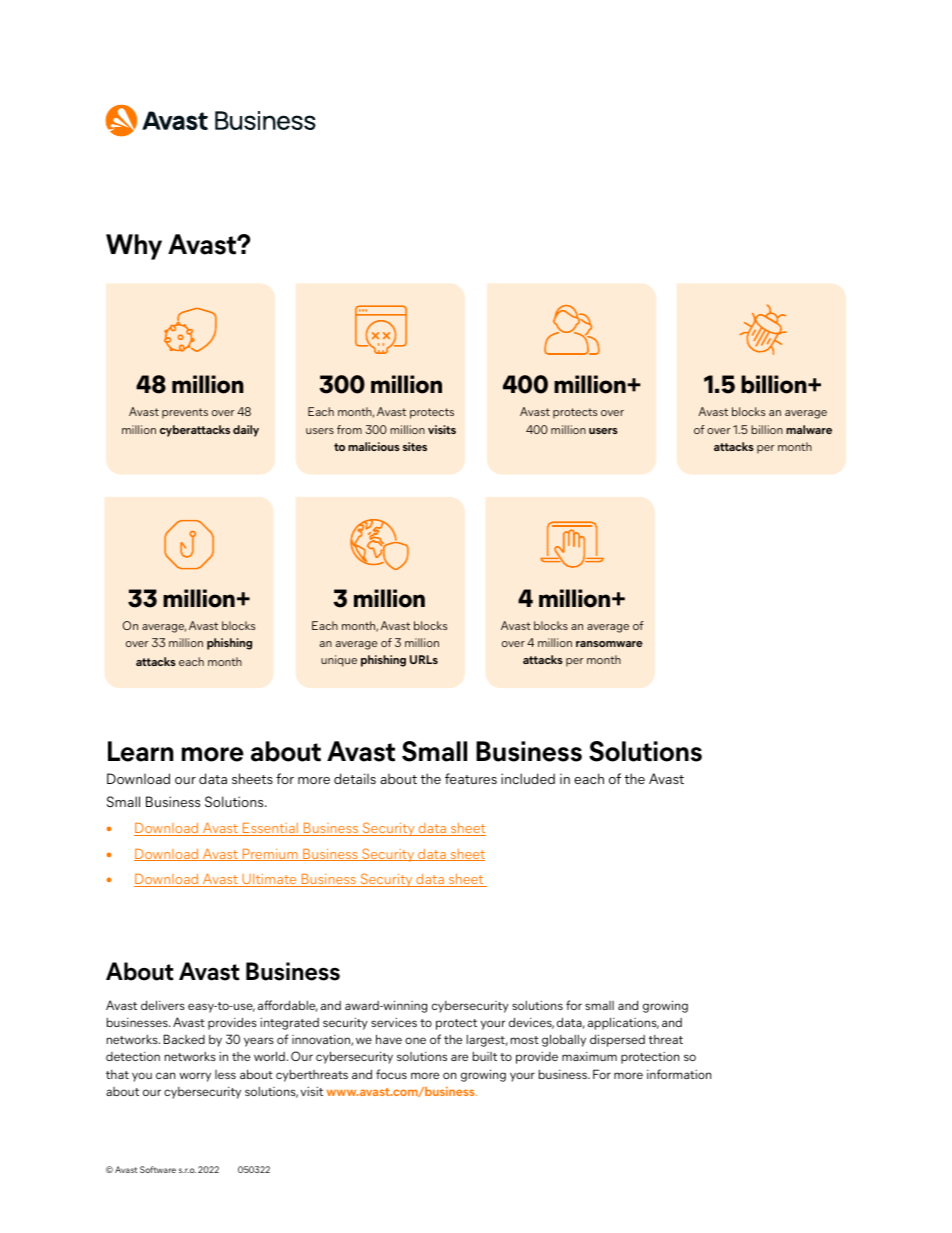  I want to click on sites, so click(415, 446).
